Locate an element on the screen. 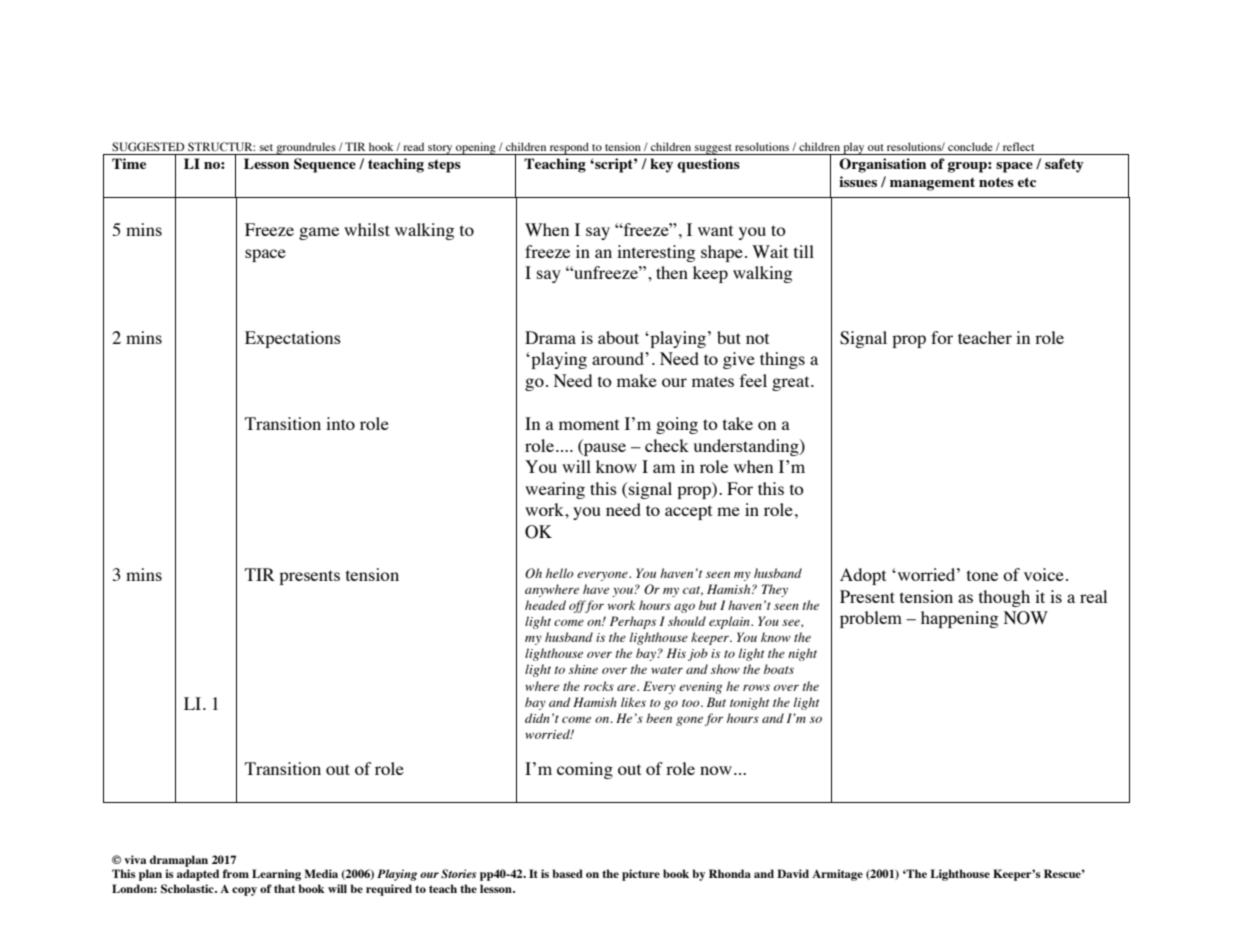  picture is located at coordinates (641, 875).
